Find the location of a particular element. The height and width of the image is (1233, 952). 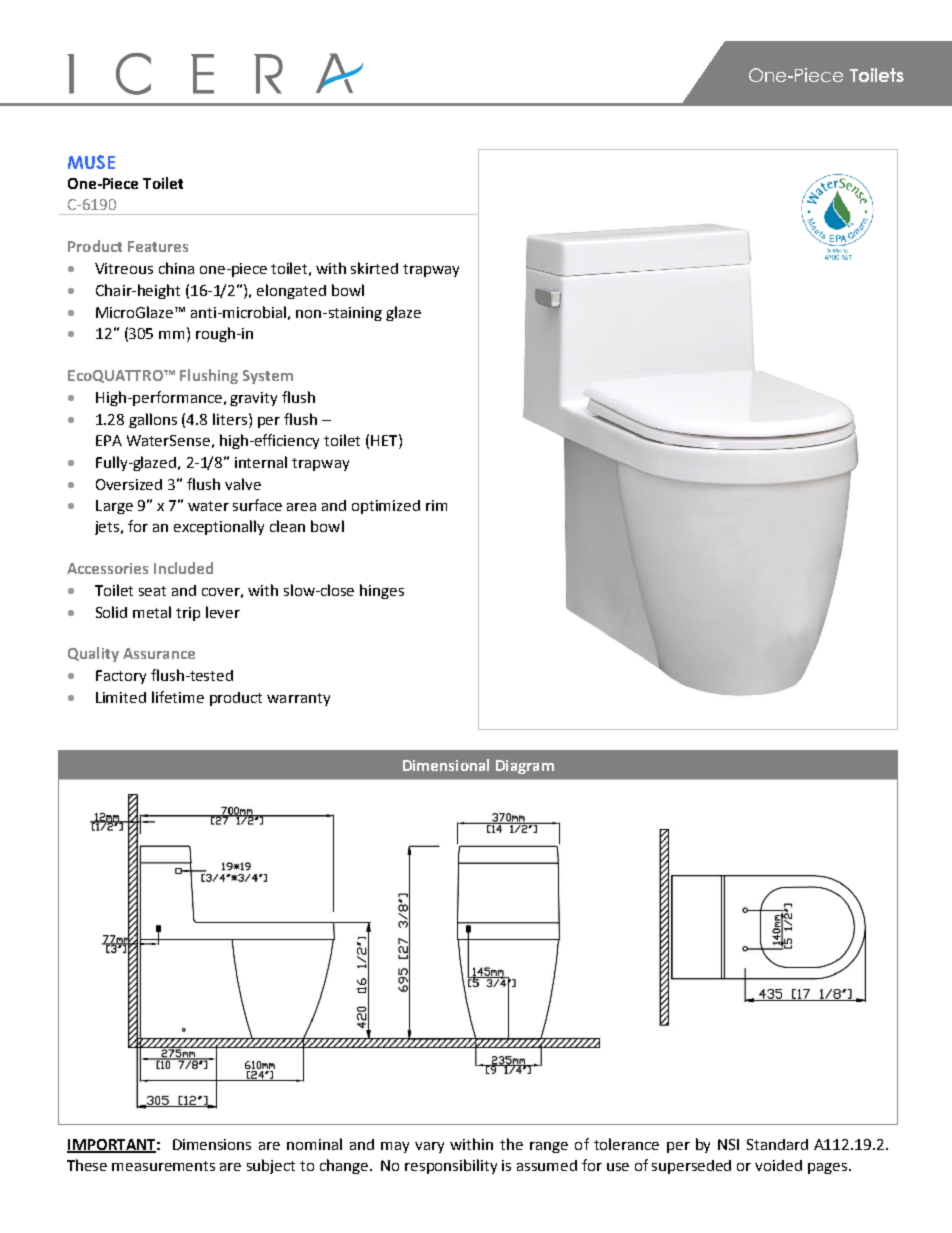

elongated is located at coordinates (291, 291).
